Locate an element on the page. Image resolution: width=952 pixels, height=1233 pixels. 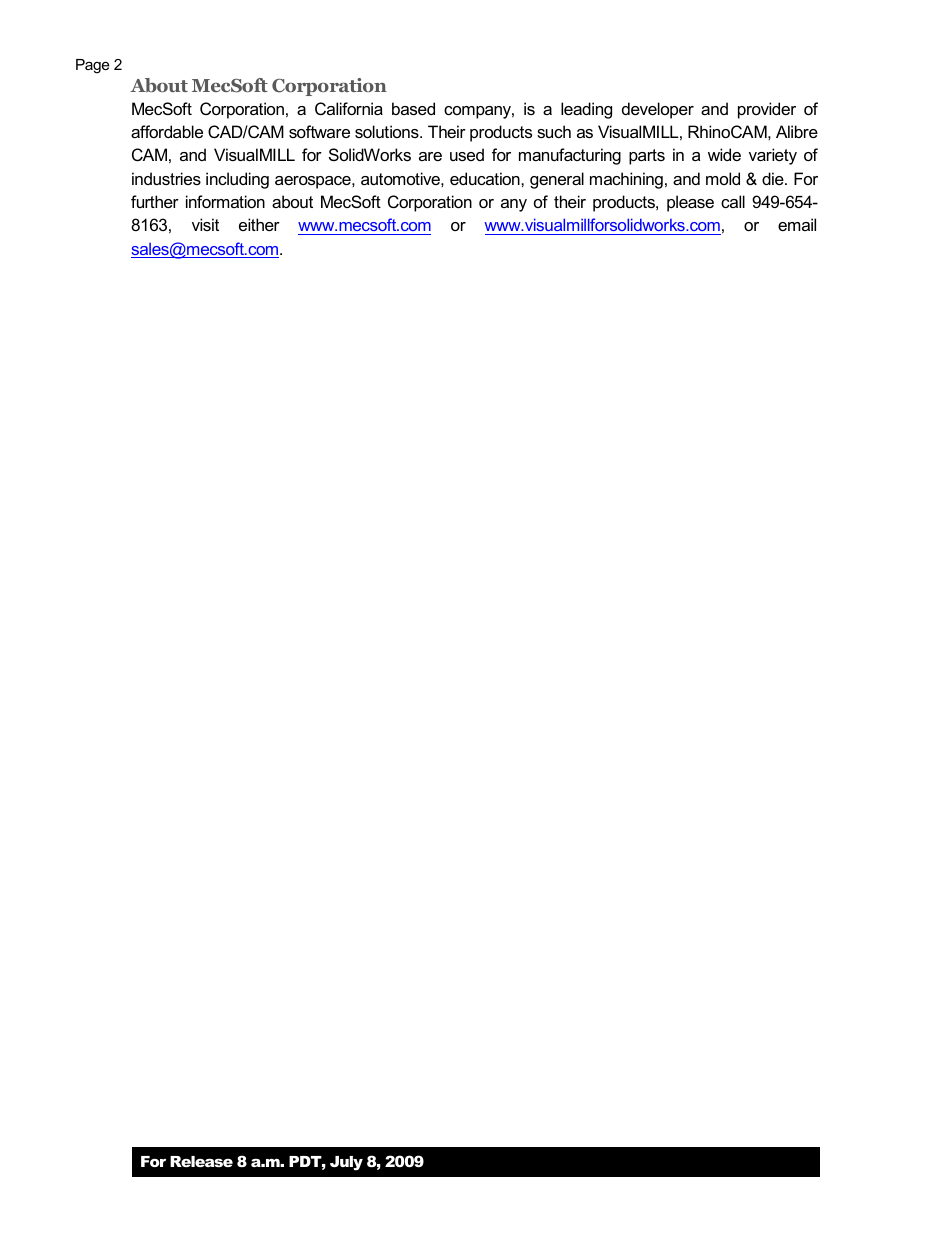
based is located at coordinates (413, 108).
